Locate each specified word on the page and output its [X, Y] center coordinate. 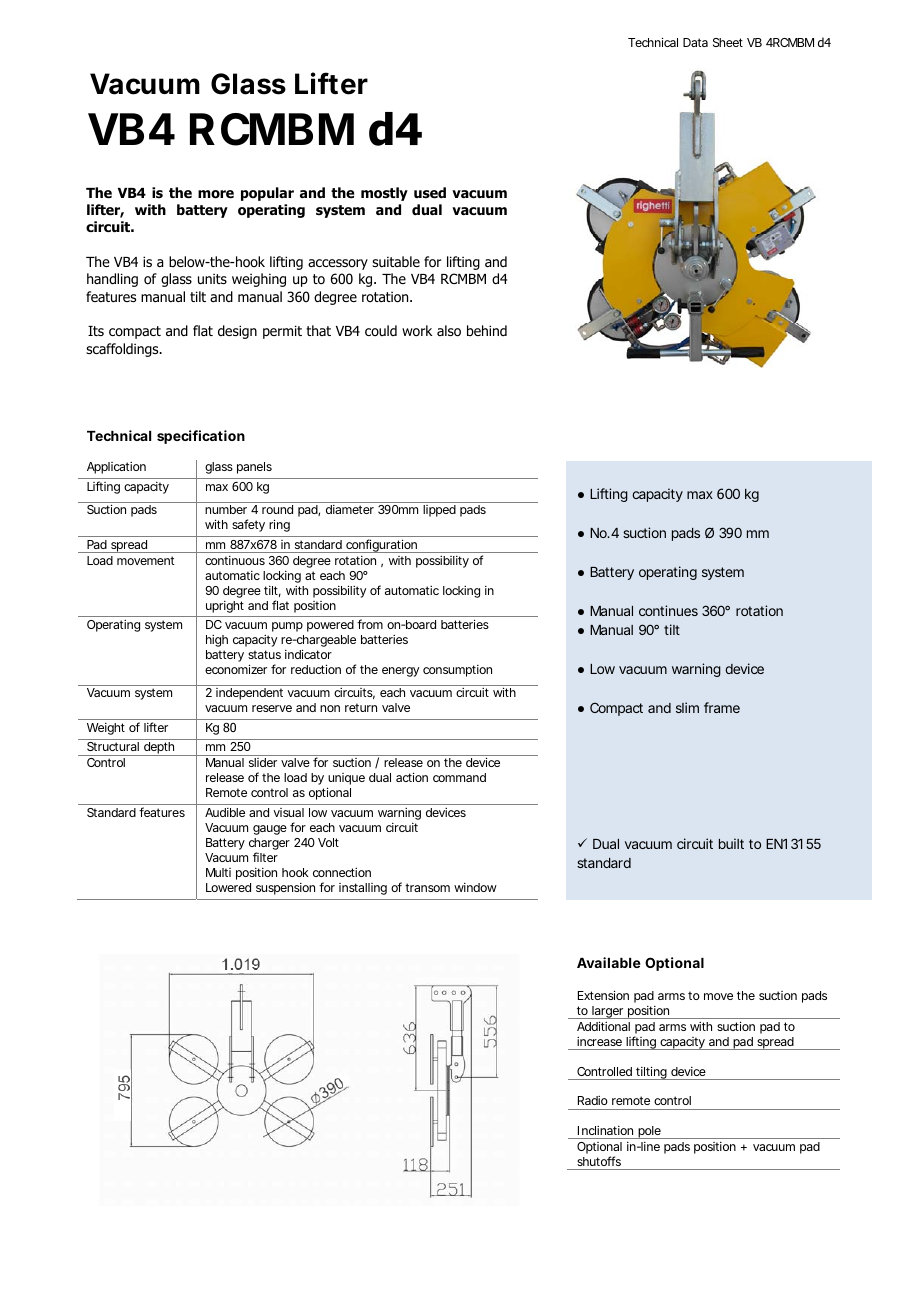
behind [487, 330]
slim [687, 707]
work [417, 331]
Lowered [228, 887]
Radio [593, 1100]
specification [201, 437]
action [412, 777]
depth [159, 749]
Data [695, 42]
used [430, 192]
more [216, 194]
